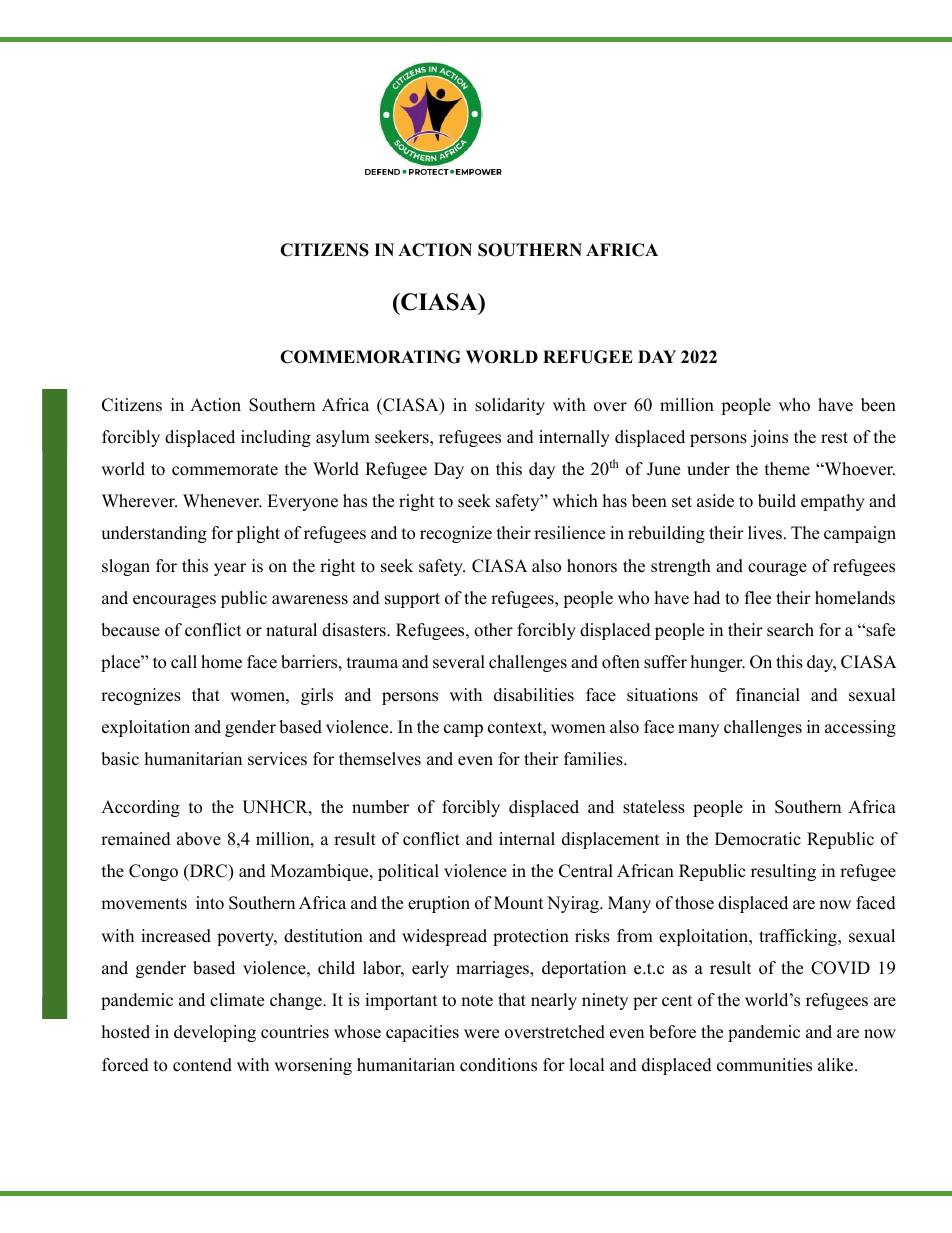  Describe the element at coordinates (481, 1034) in the screenshot. I see `were` at that location.
